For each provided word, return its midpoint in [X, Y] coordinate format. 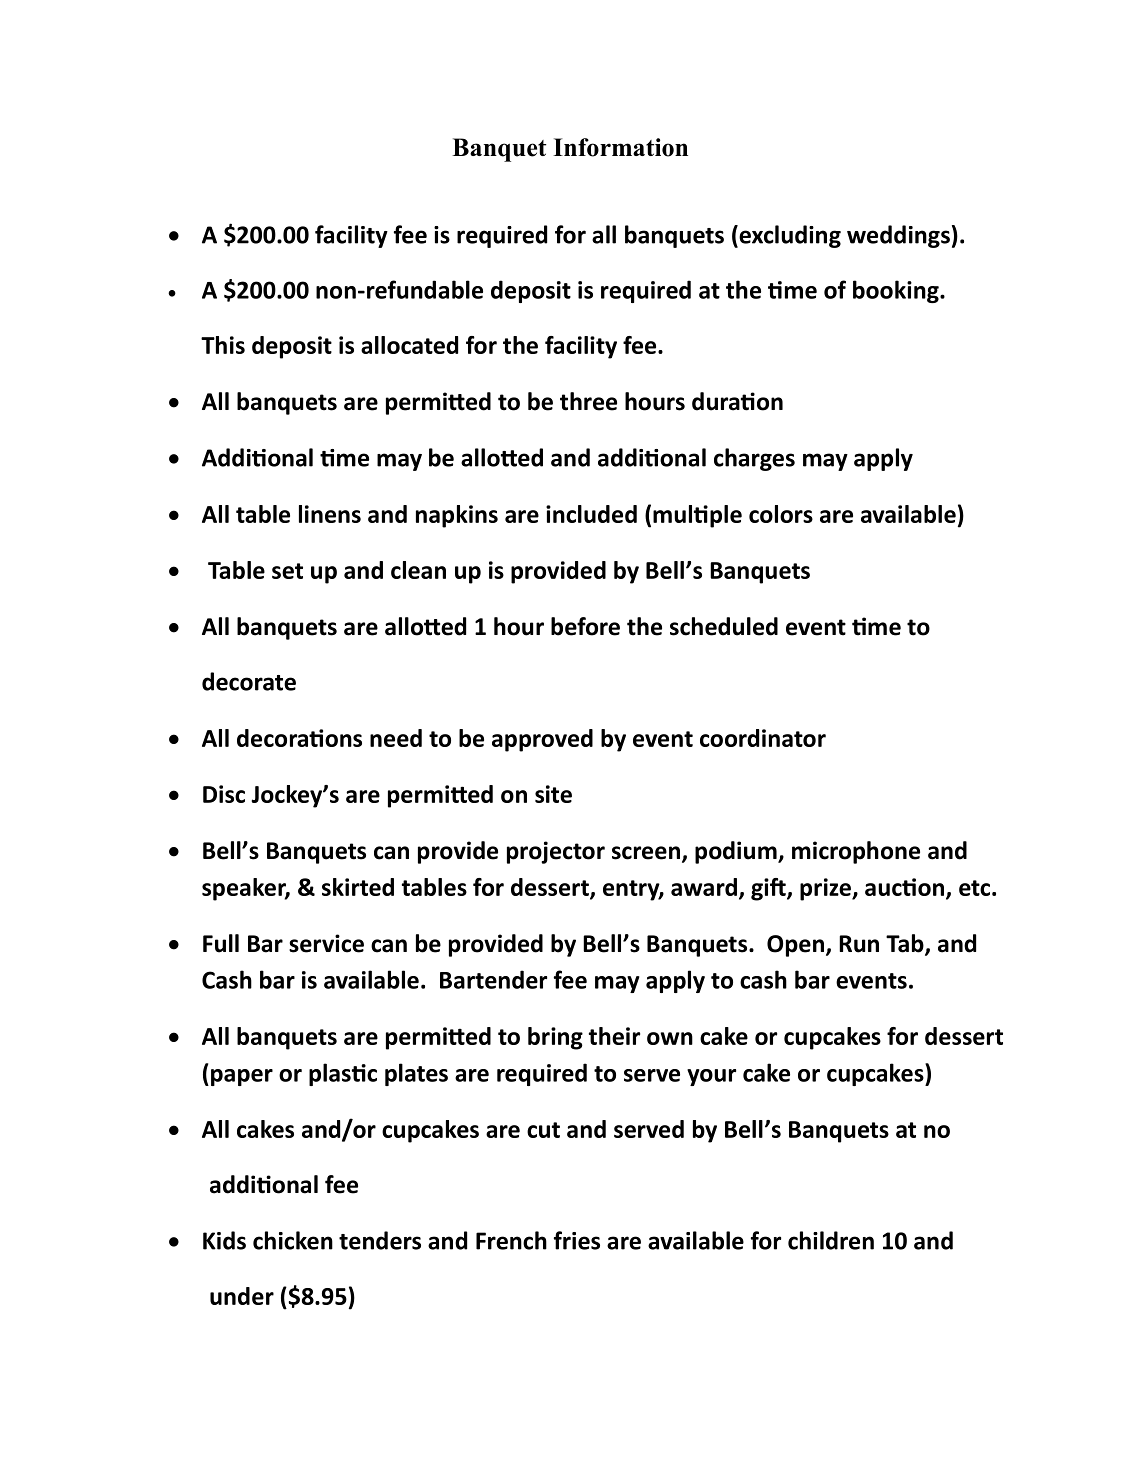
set [287, 571]
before [585, 626]
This [223, 345]
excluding [789, 236]
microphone [856, 852]
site [553, 794]
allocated [409, 345]
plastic [343, 1074]
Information [620, 147]
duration [737, 401]
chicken [293, 1240]
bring [555, 1038]
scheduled [724, 626]
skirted [358, 887]
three [588, 401]
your [711, 1077]
